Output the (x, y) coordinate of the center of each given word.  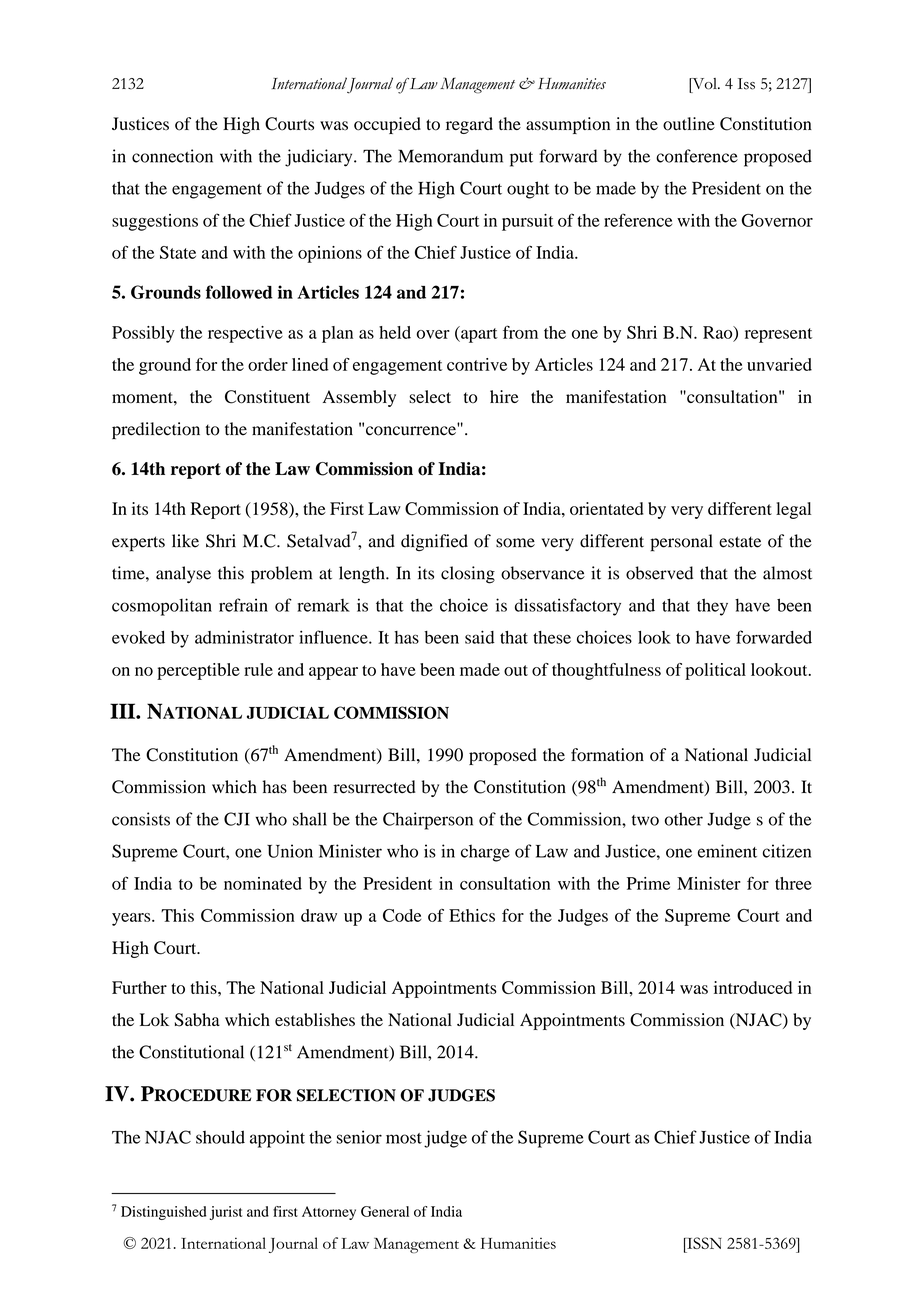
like (185, 541)
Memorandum (450, 156)
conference (697, 156)
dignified (434, 542)
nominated (263, 883)
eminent (727, 851)
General (385, 1211)
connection (172, 156)
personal (681, 543)
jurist (226, 1213)
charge (485, 853)
